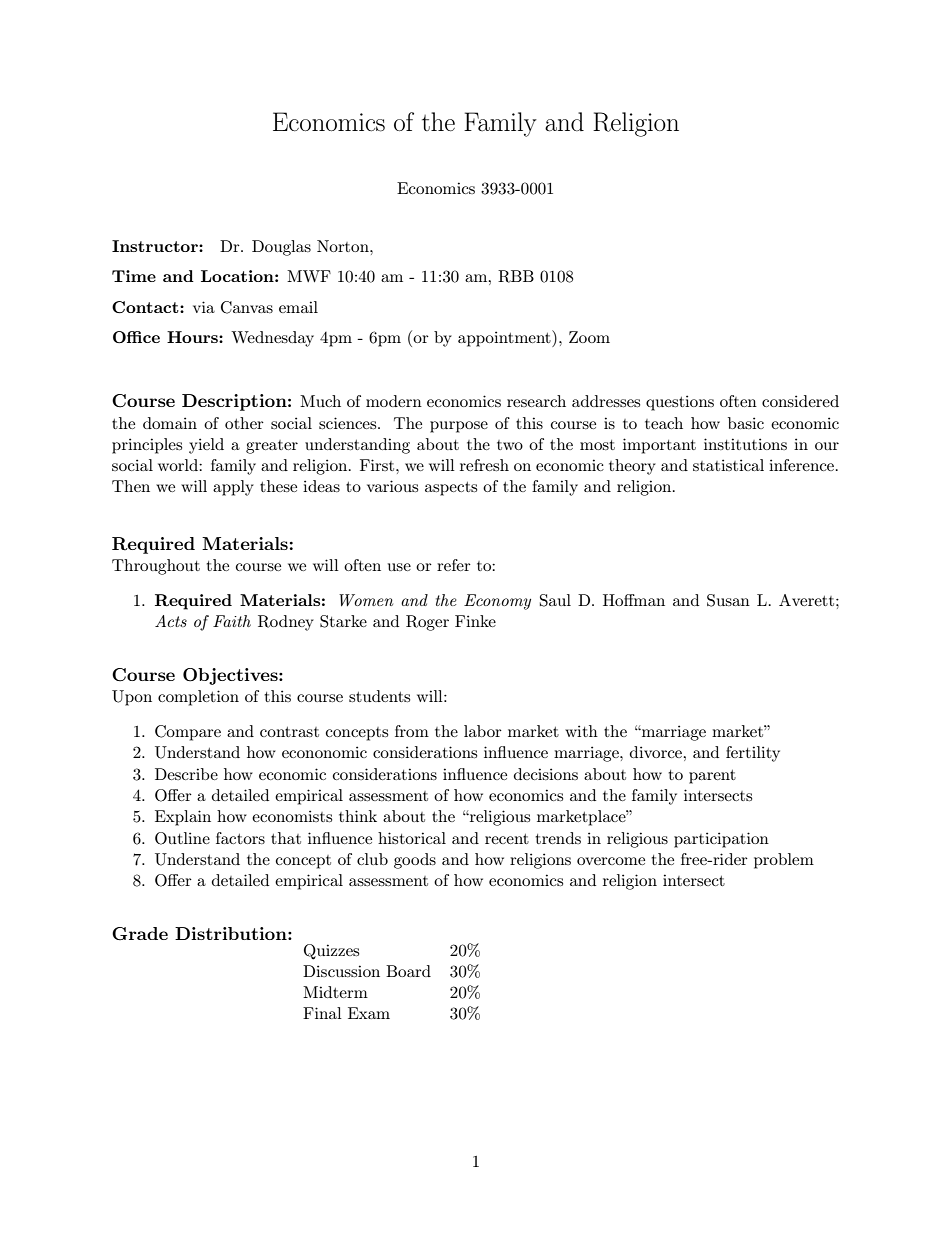 Image resolution: width=952 pixels, height=1233 pixels. I want to click on participation, so click(721, 840).
